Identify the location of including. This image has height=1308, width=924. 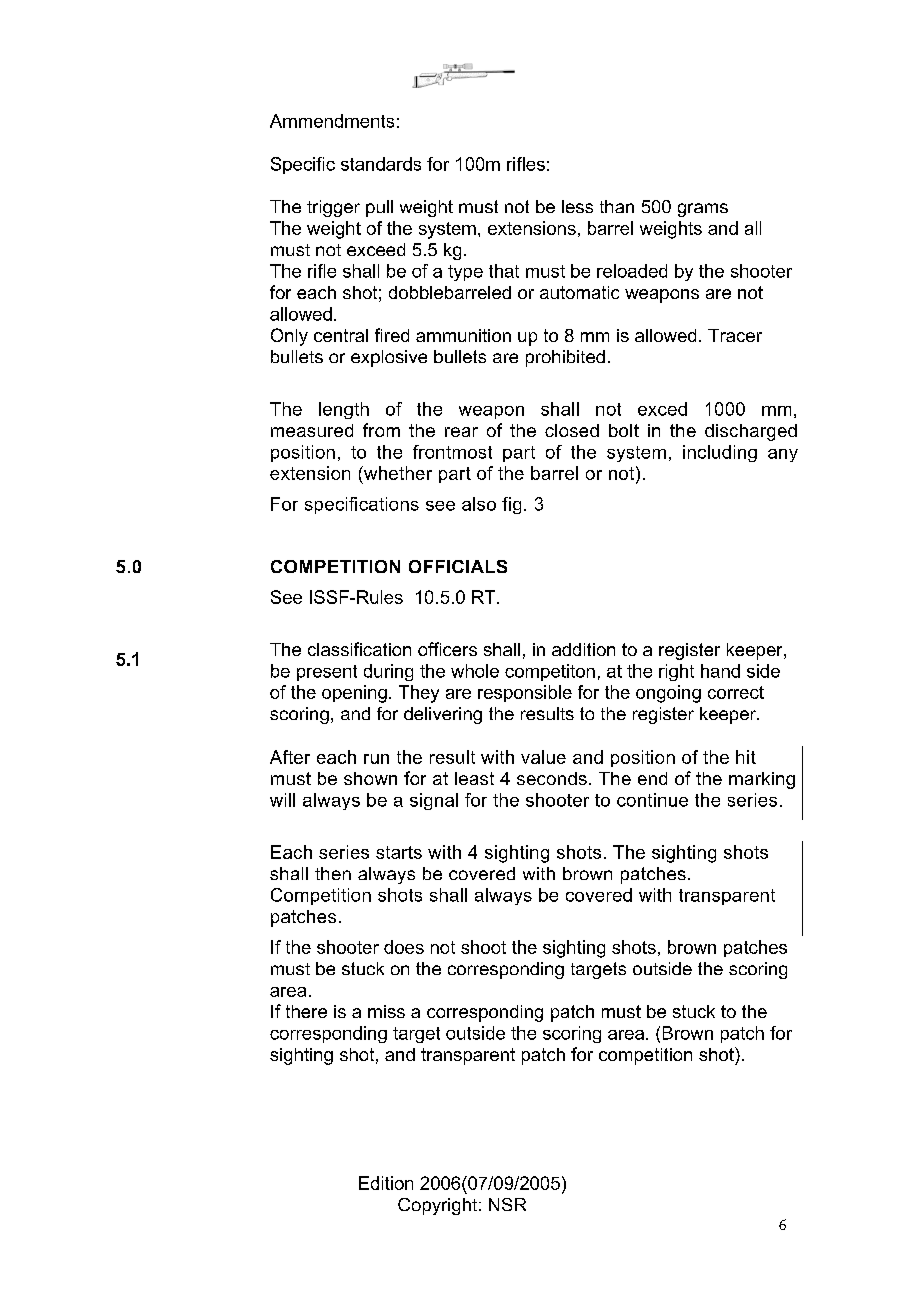
(720, 453).
